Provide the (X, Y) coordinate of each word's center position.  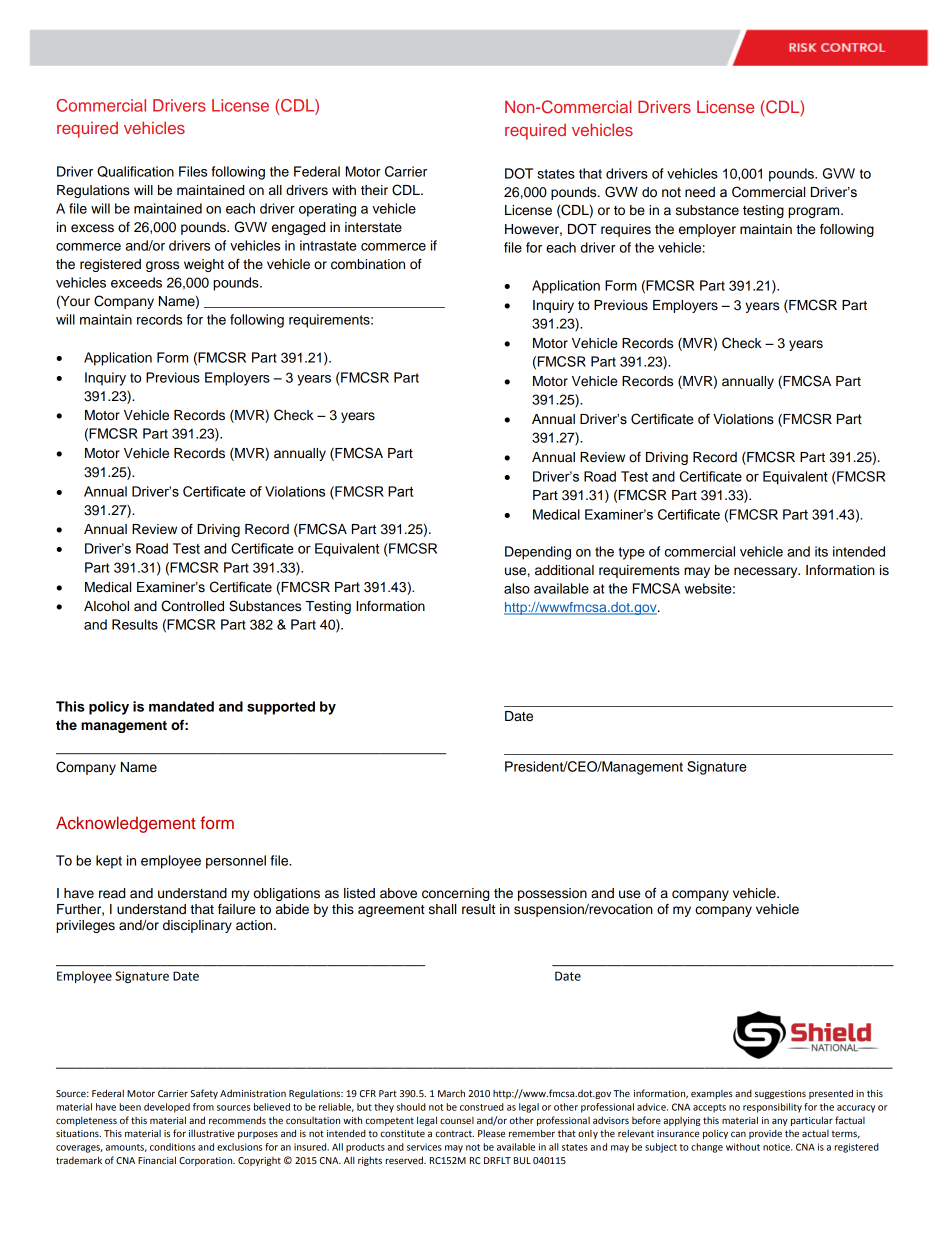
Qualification (135, 171)
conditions (172, 1147)
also (517, 588)
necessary (767, 572)
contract (454, 1133)
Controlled (192, 606)
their (374, 190)
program (815, 212)
